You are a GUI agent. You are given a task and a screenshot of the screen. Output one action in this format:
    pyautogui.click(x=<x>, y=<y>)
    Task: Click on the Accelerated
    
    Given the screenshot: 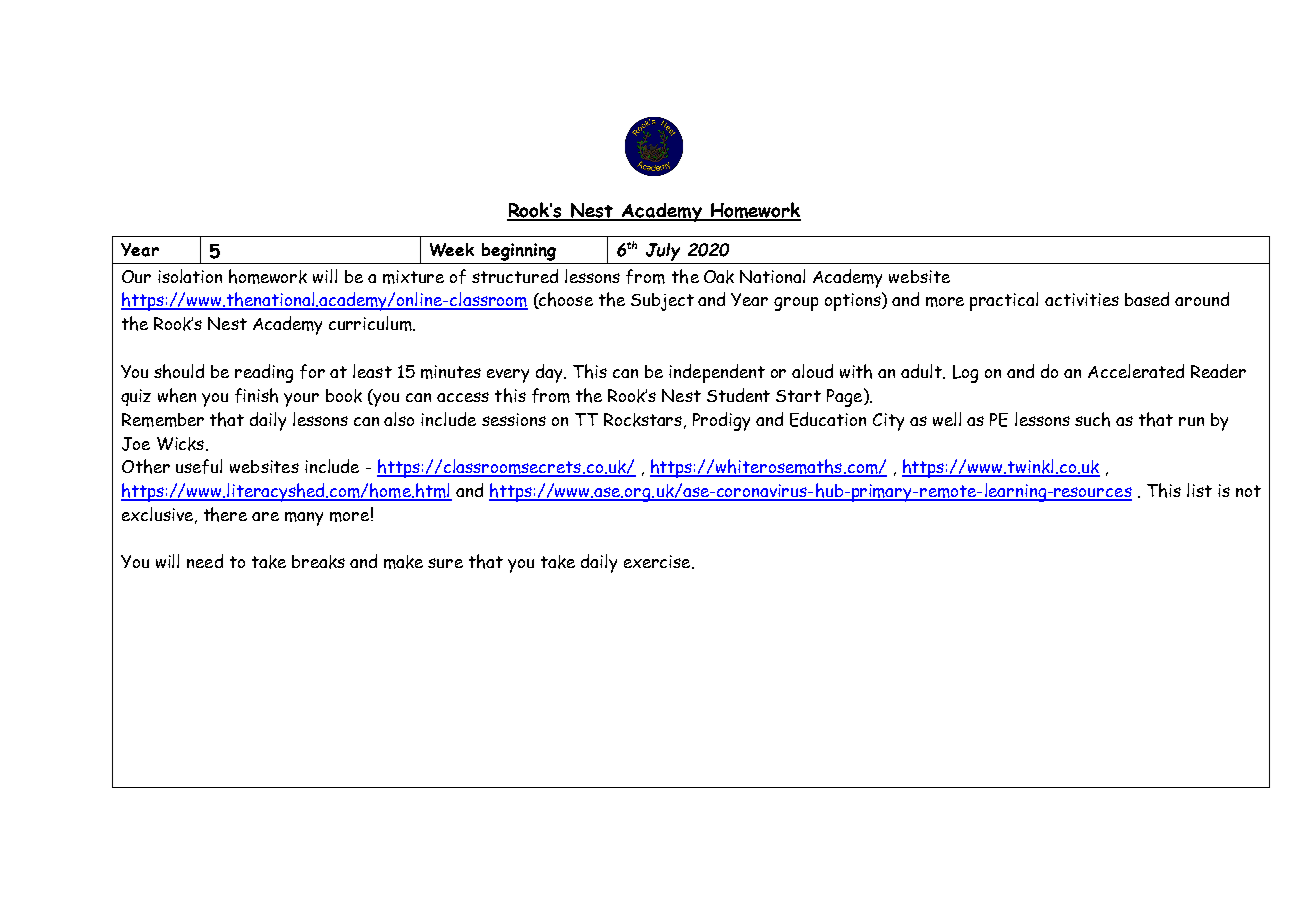 What is the action you would take?
    pyautogui.click(x=1136, y=371)
